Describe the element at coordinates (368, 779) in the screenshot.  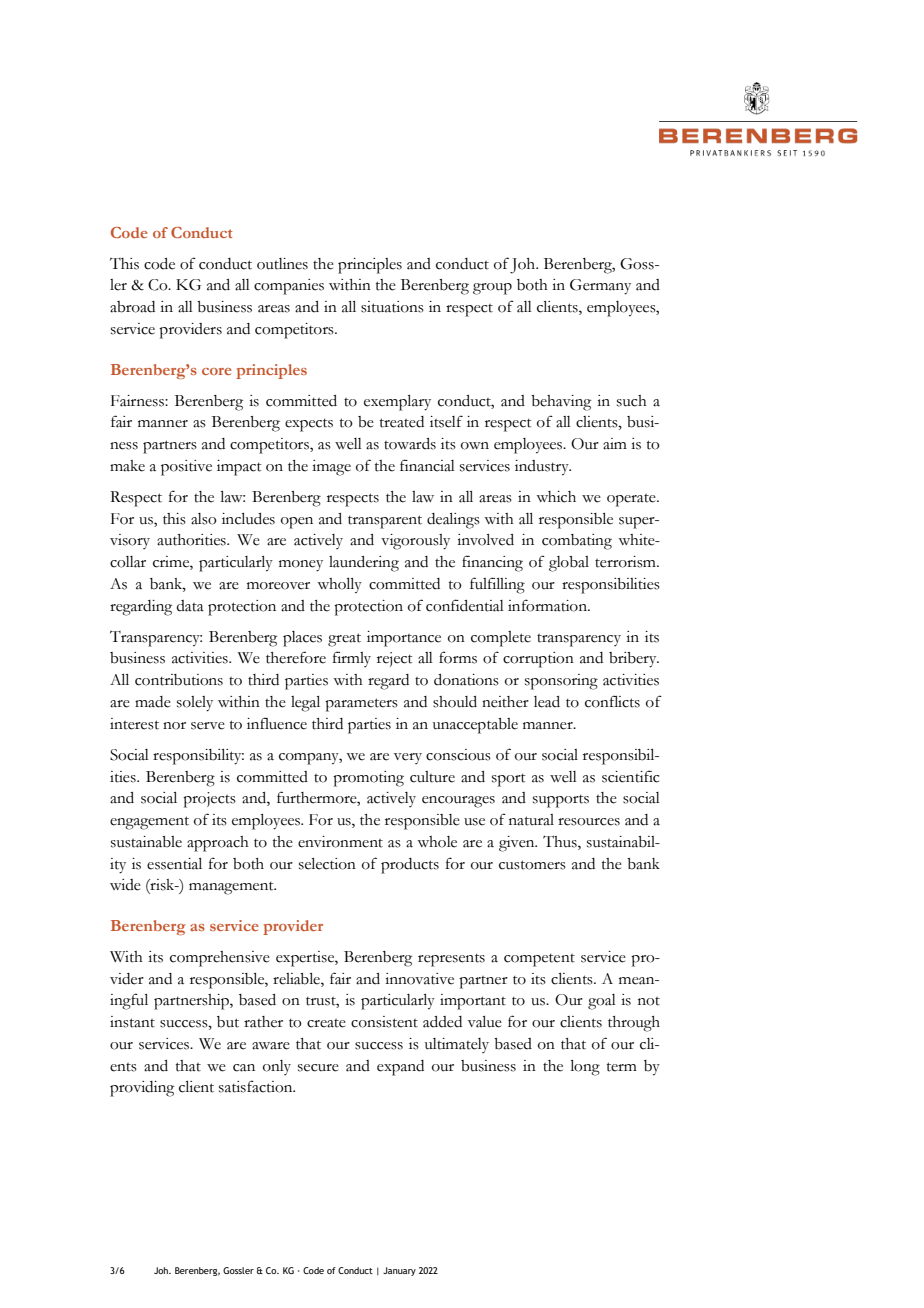
I see `promoting` at that location.
